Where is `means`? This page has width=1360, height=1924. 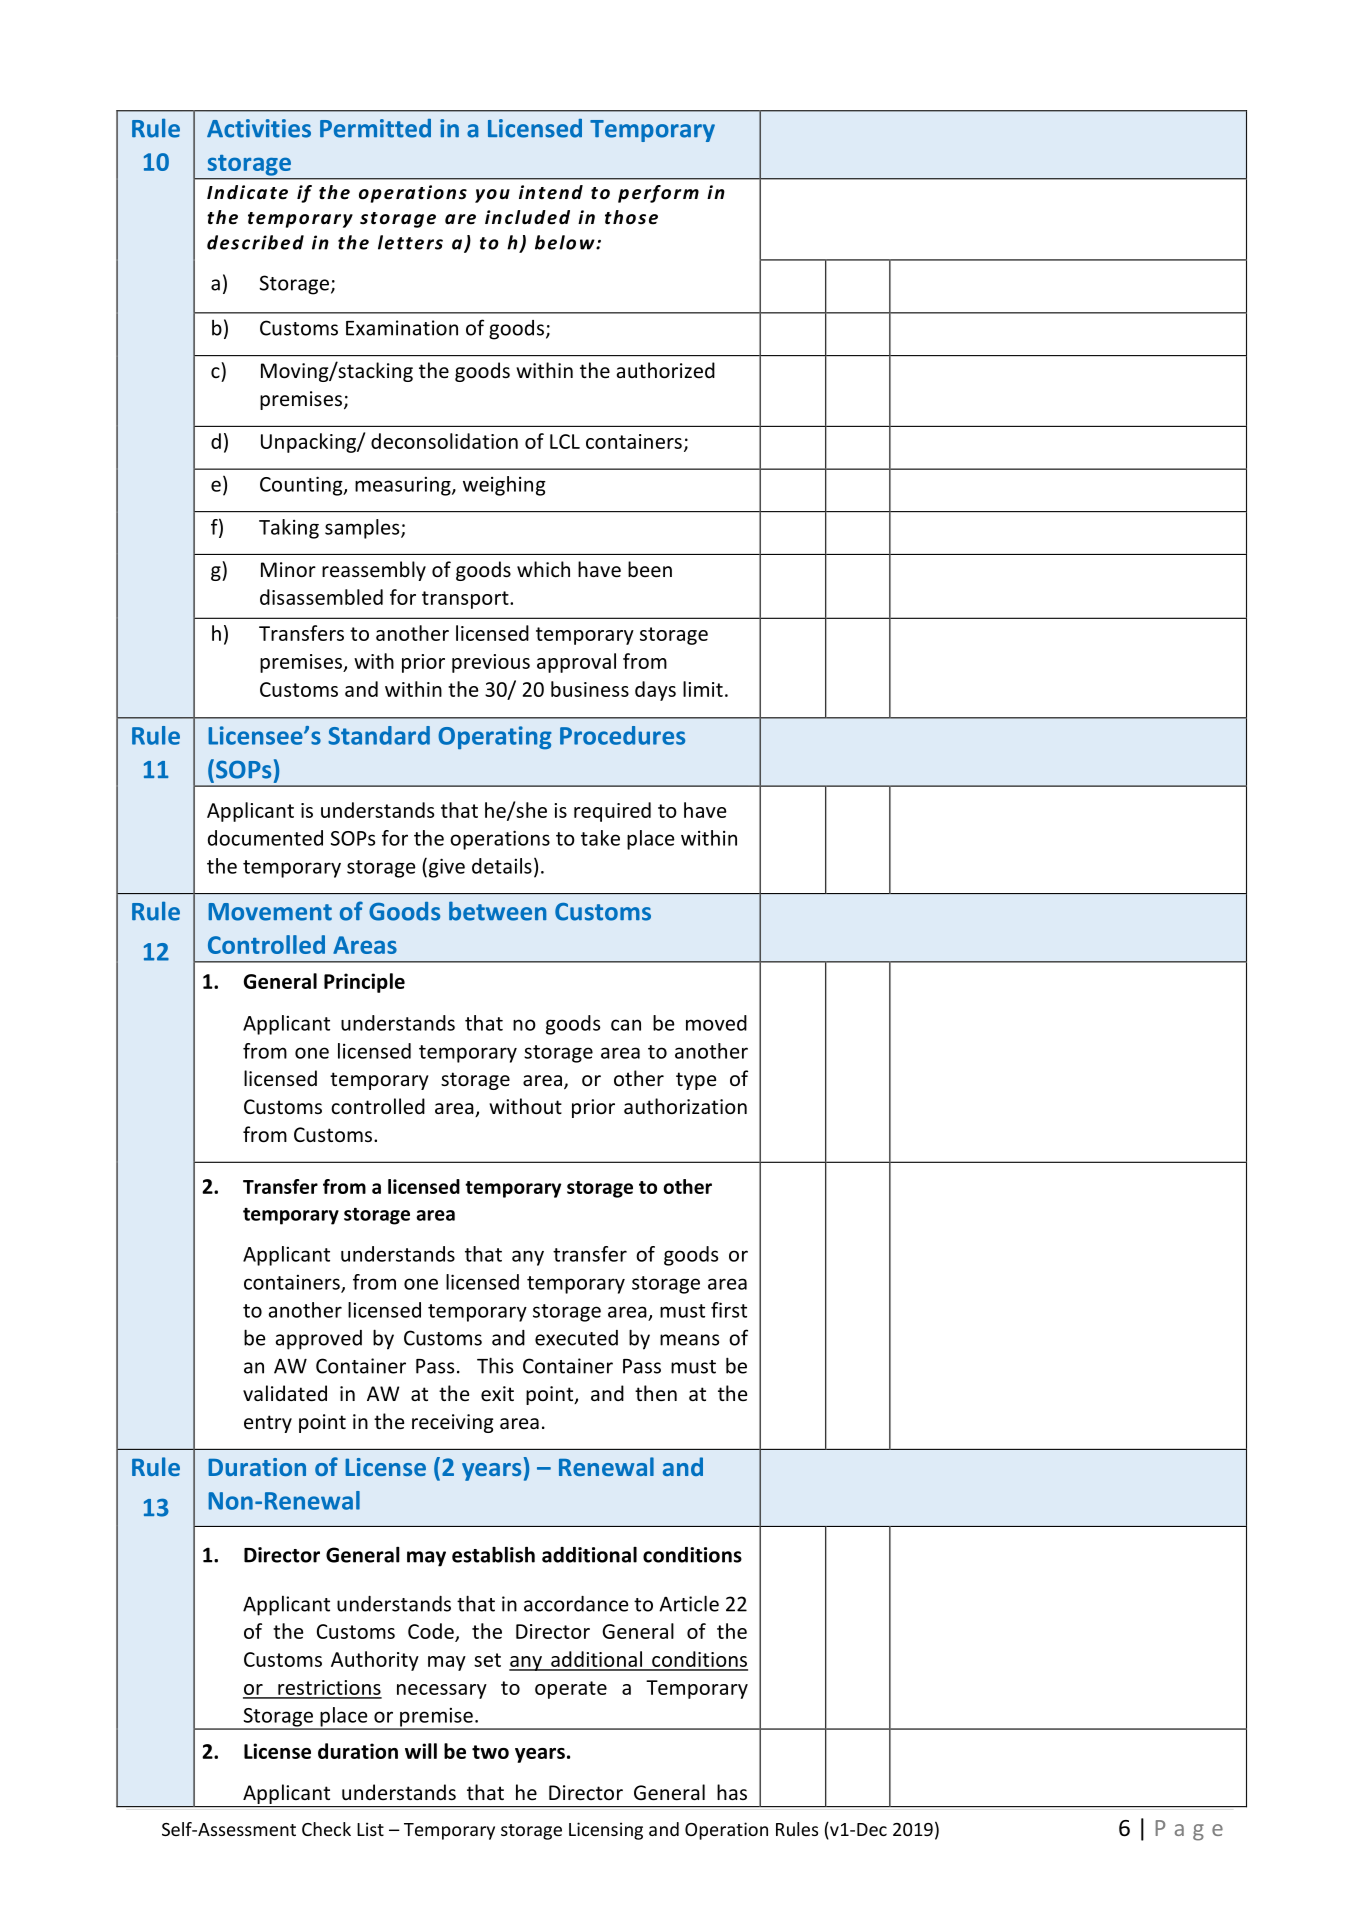 means is located at coordinates (689, 1340).
